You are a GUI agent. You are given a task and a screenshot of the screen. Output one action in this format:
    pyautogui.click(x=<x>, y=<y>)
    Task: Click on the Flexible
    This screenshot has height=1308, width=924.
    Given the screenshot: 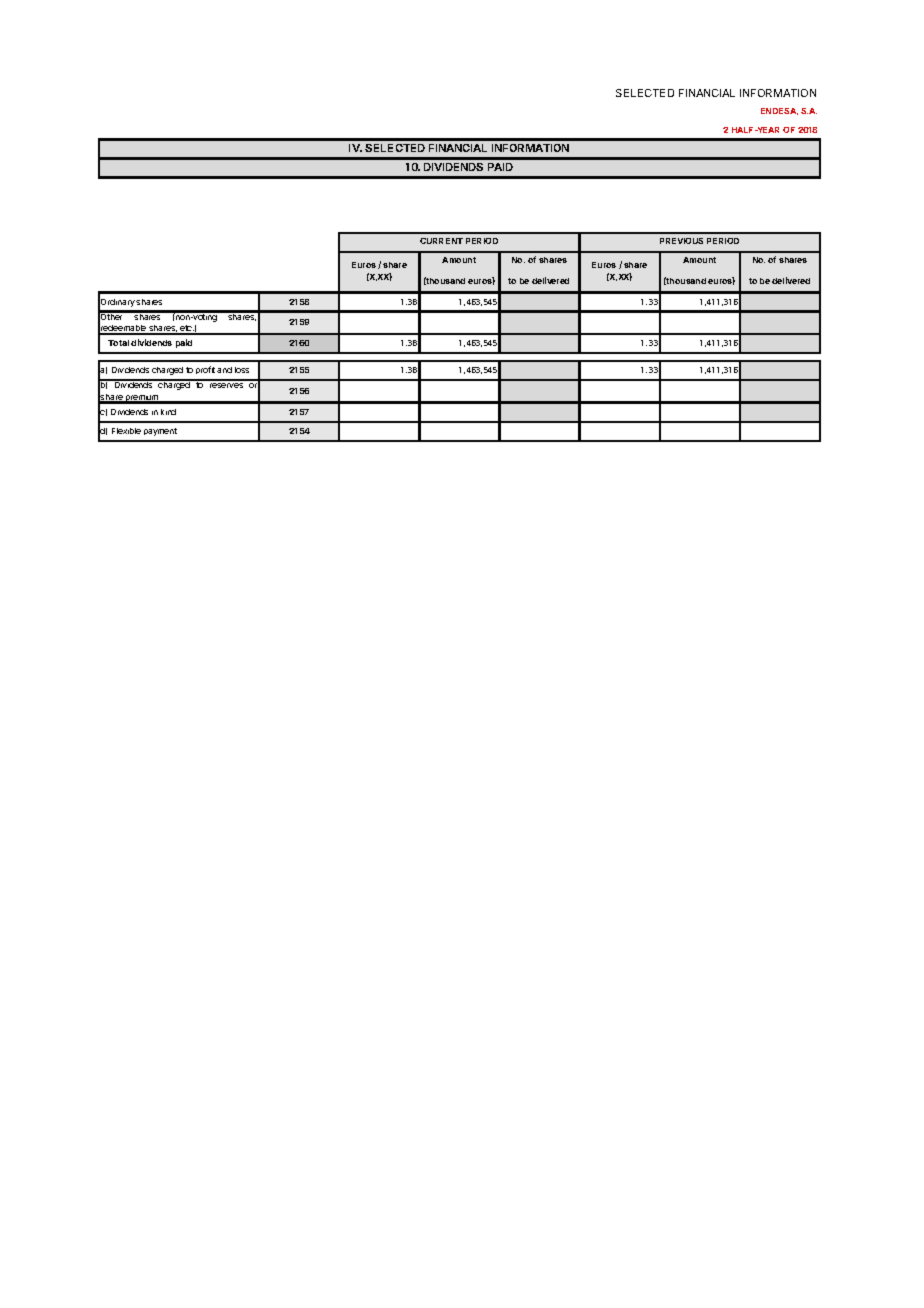 What is the action you would take?
    pyautogui.click(x=126, y=431)
